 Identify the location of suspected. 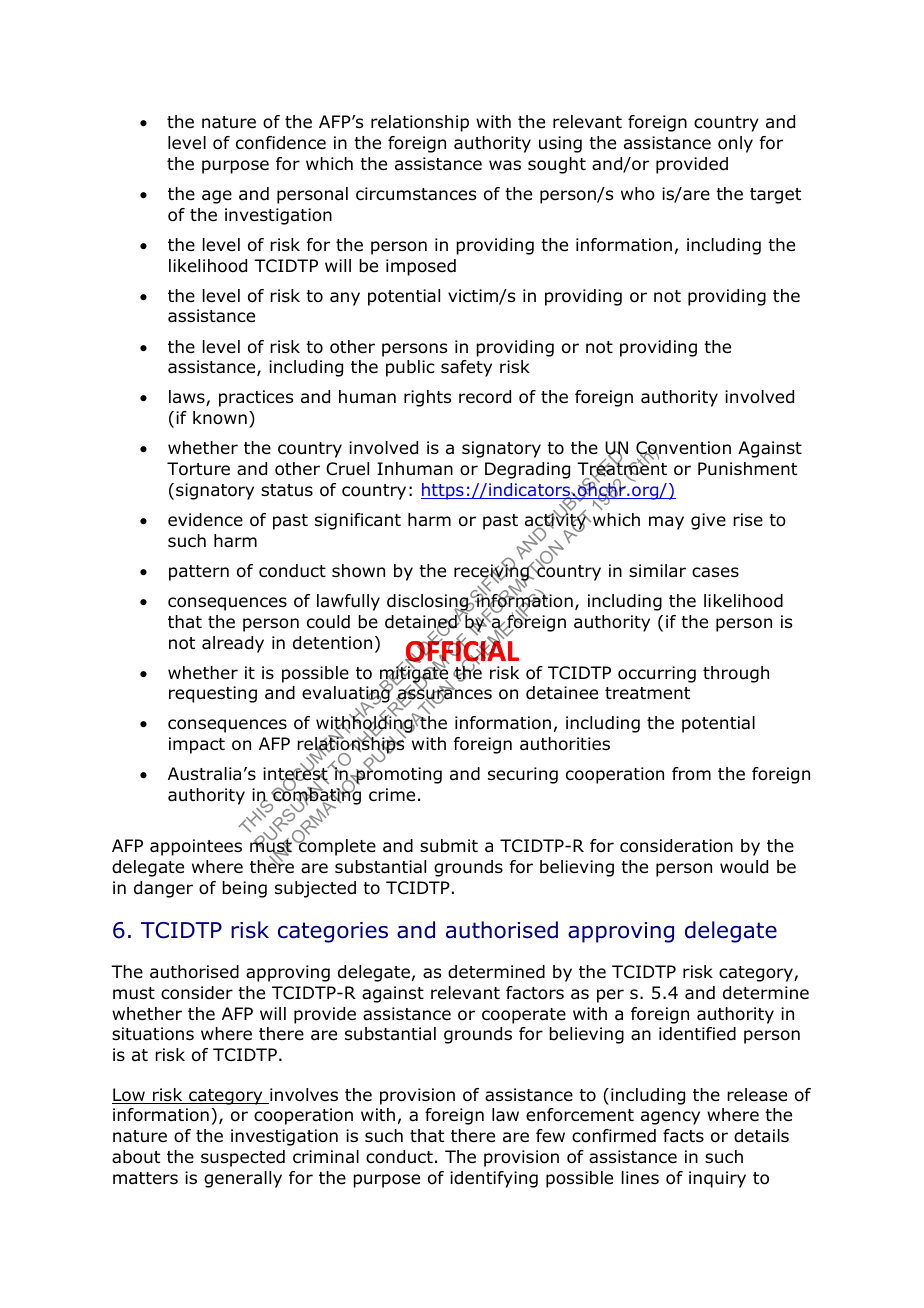
(243, 1158).
